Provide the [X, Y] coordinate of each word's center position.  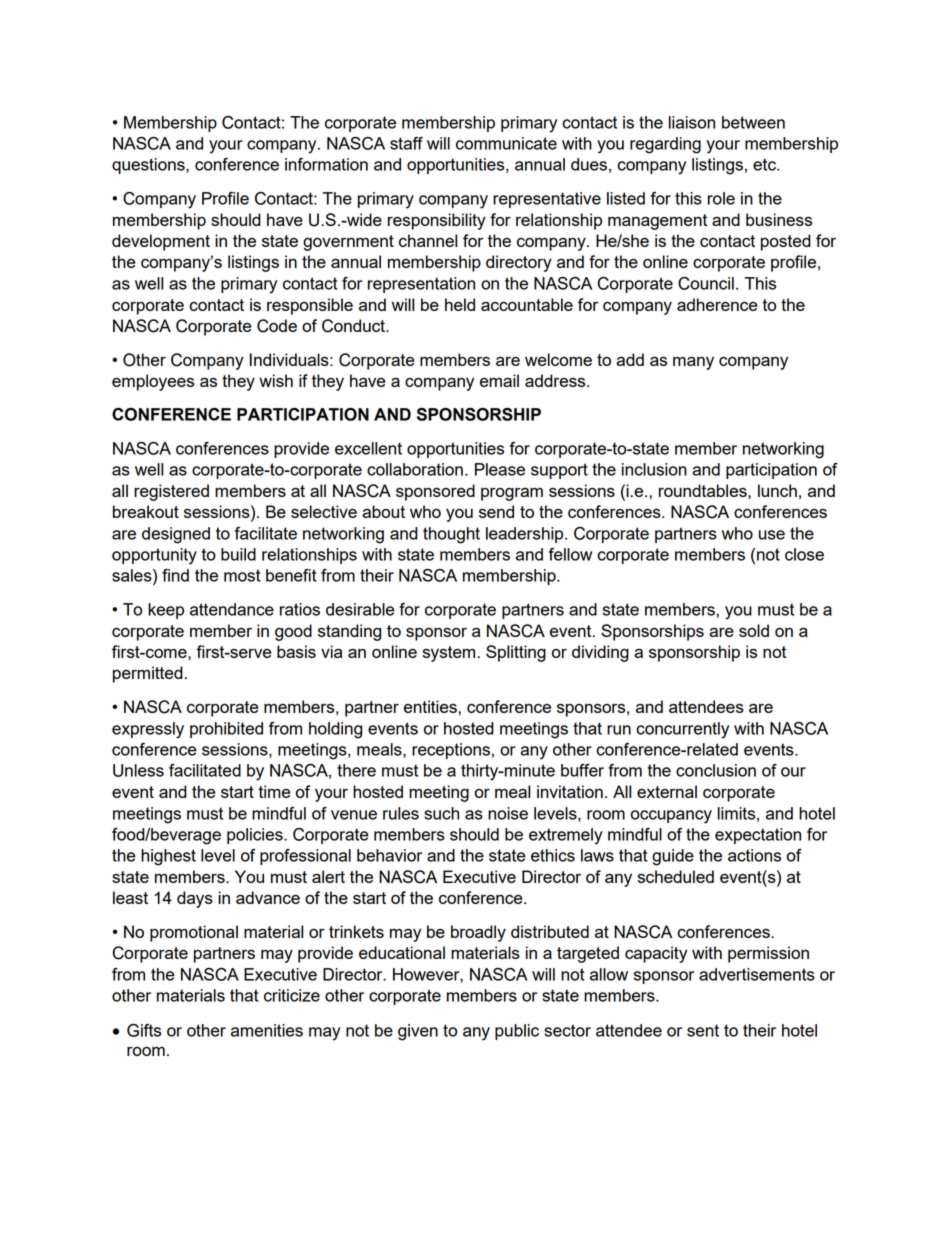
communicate [506, 143]
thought [451, 535]
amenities [267, 1030]
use [772, 535]
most [242, 575]
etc [765, 164]
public [517, 1032]
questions [149, 166]
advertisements [757, 974]
